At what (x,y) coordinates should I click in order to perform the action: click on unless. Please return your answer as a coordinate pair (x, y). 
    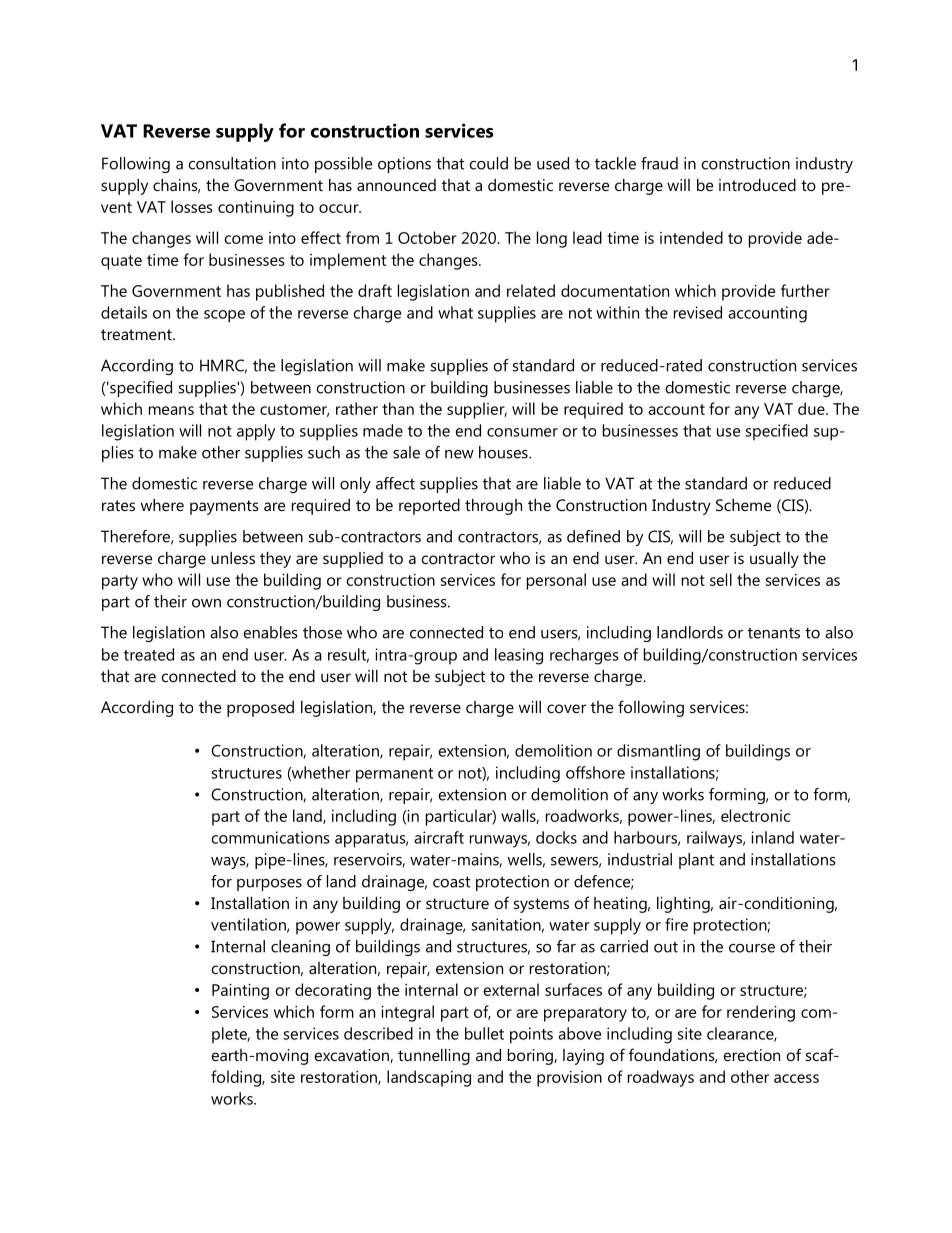
    Looking at the image, I should click on (233, 558).
